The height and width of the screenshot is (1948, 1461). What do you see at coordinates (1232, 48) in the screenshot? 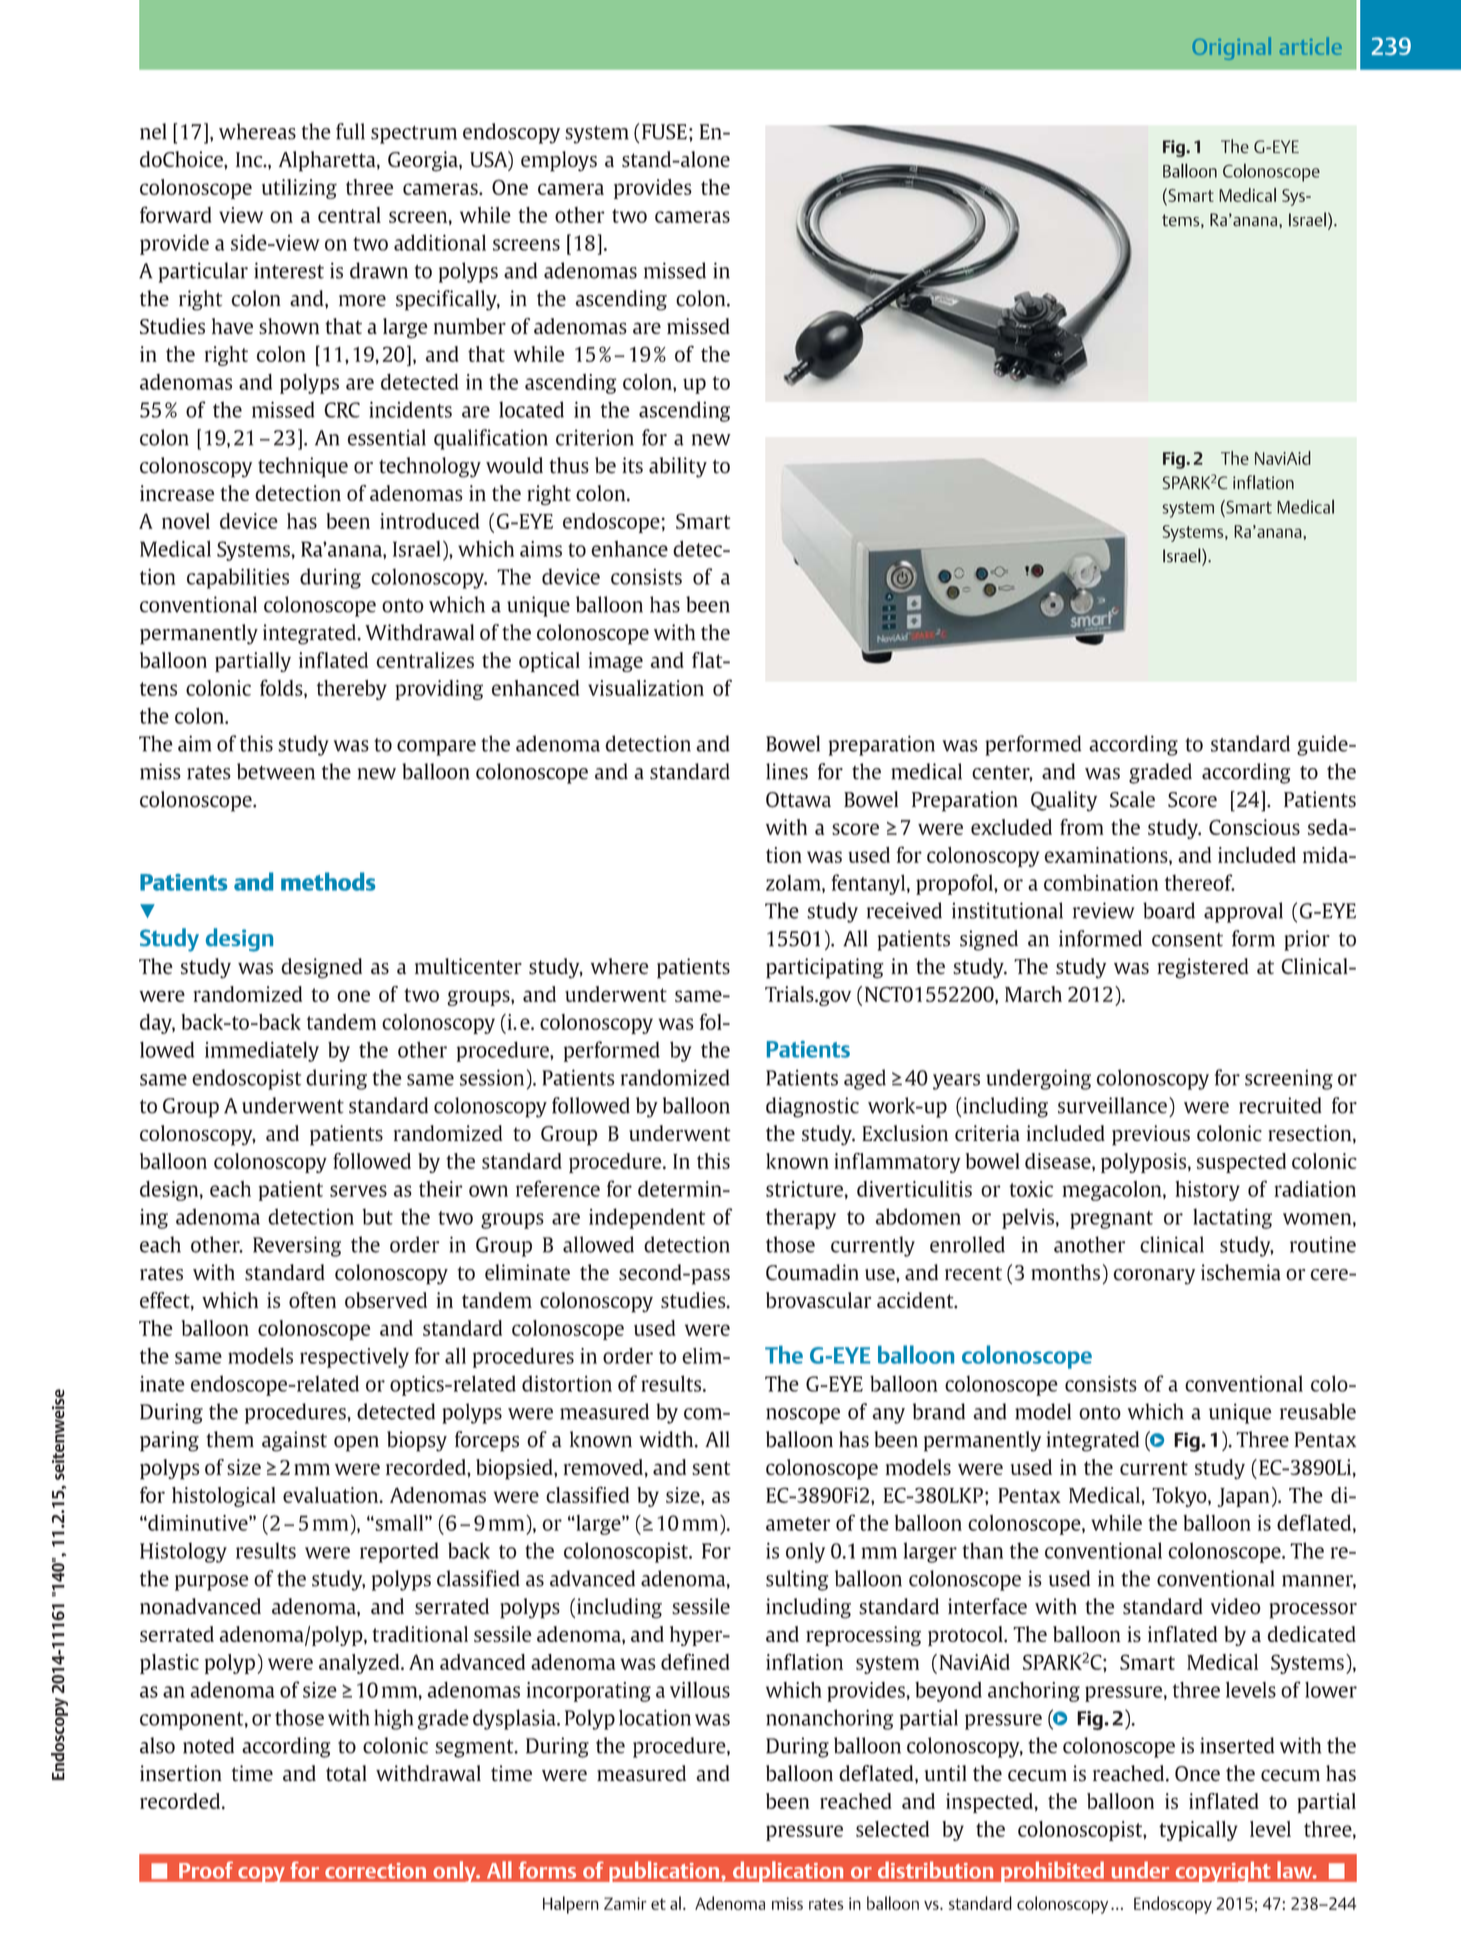
I see `Original` at bounding box center [1232, 48].
